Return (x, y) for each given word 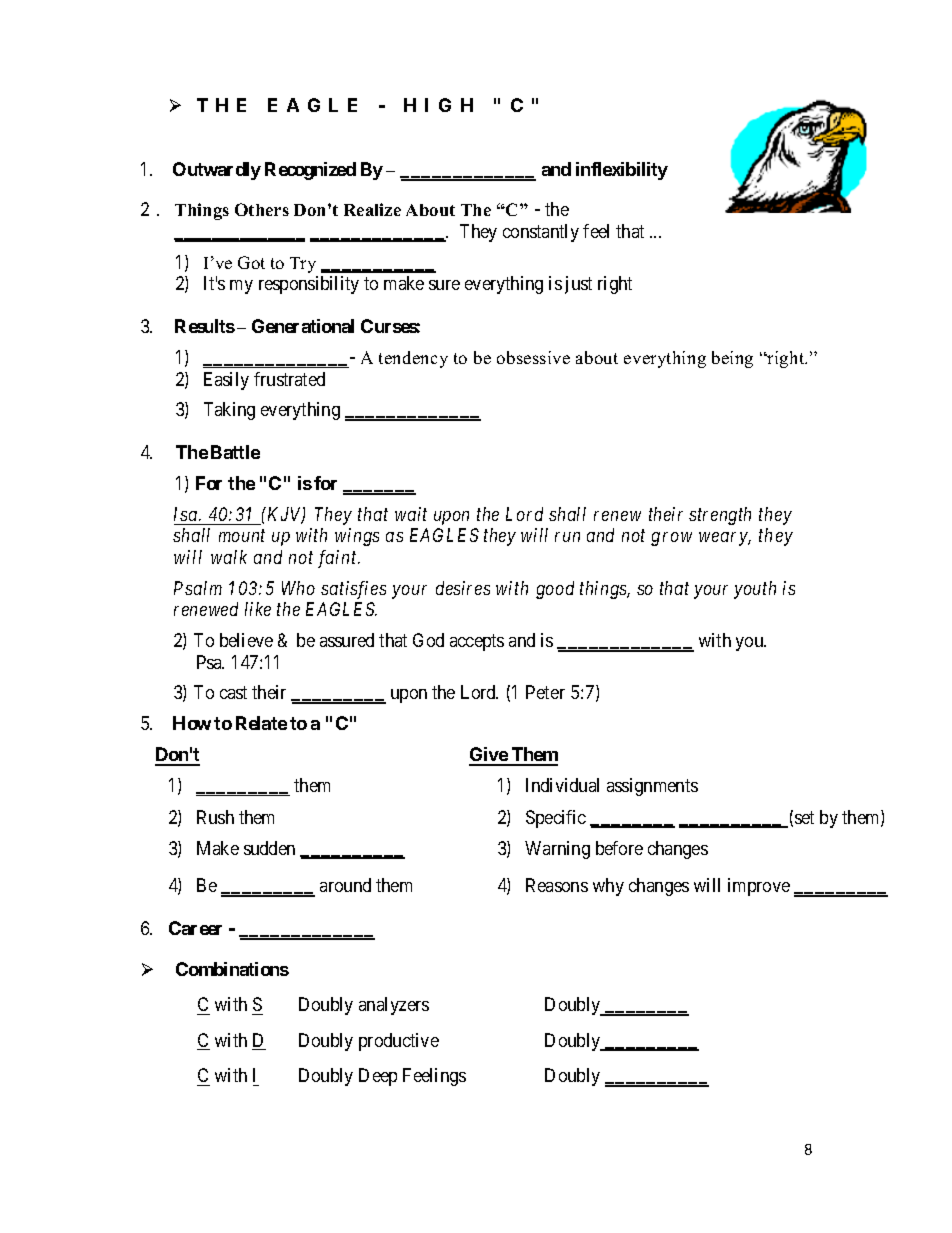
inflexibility (622, 171)
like (258, 609)
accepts (477, 642)
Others (262, 209)
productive (399, 1042)
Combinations (232, 969)
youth (755, 590)
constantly (541, 233)
